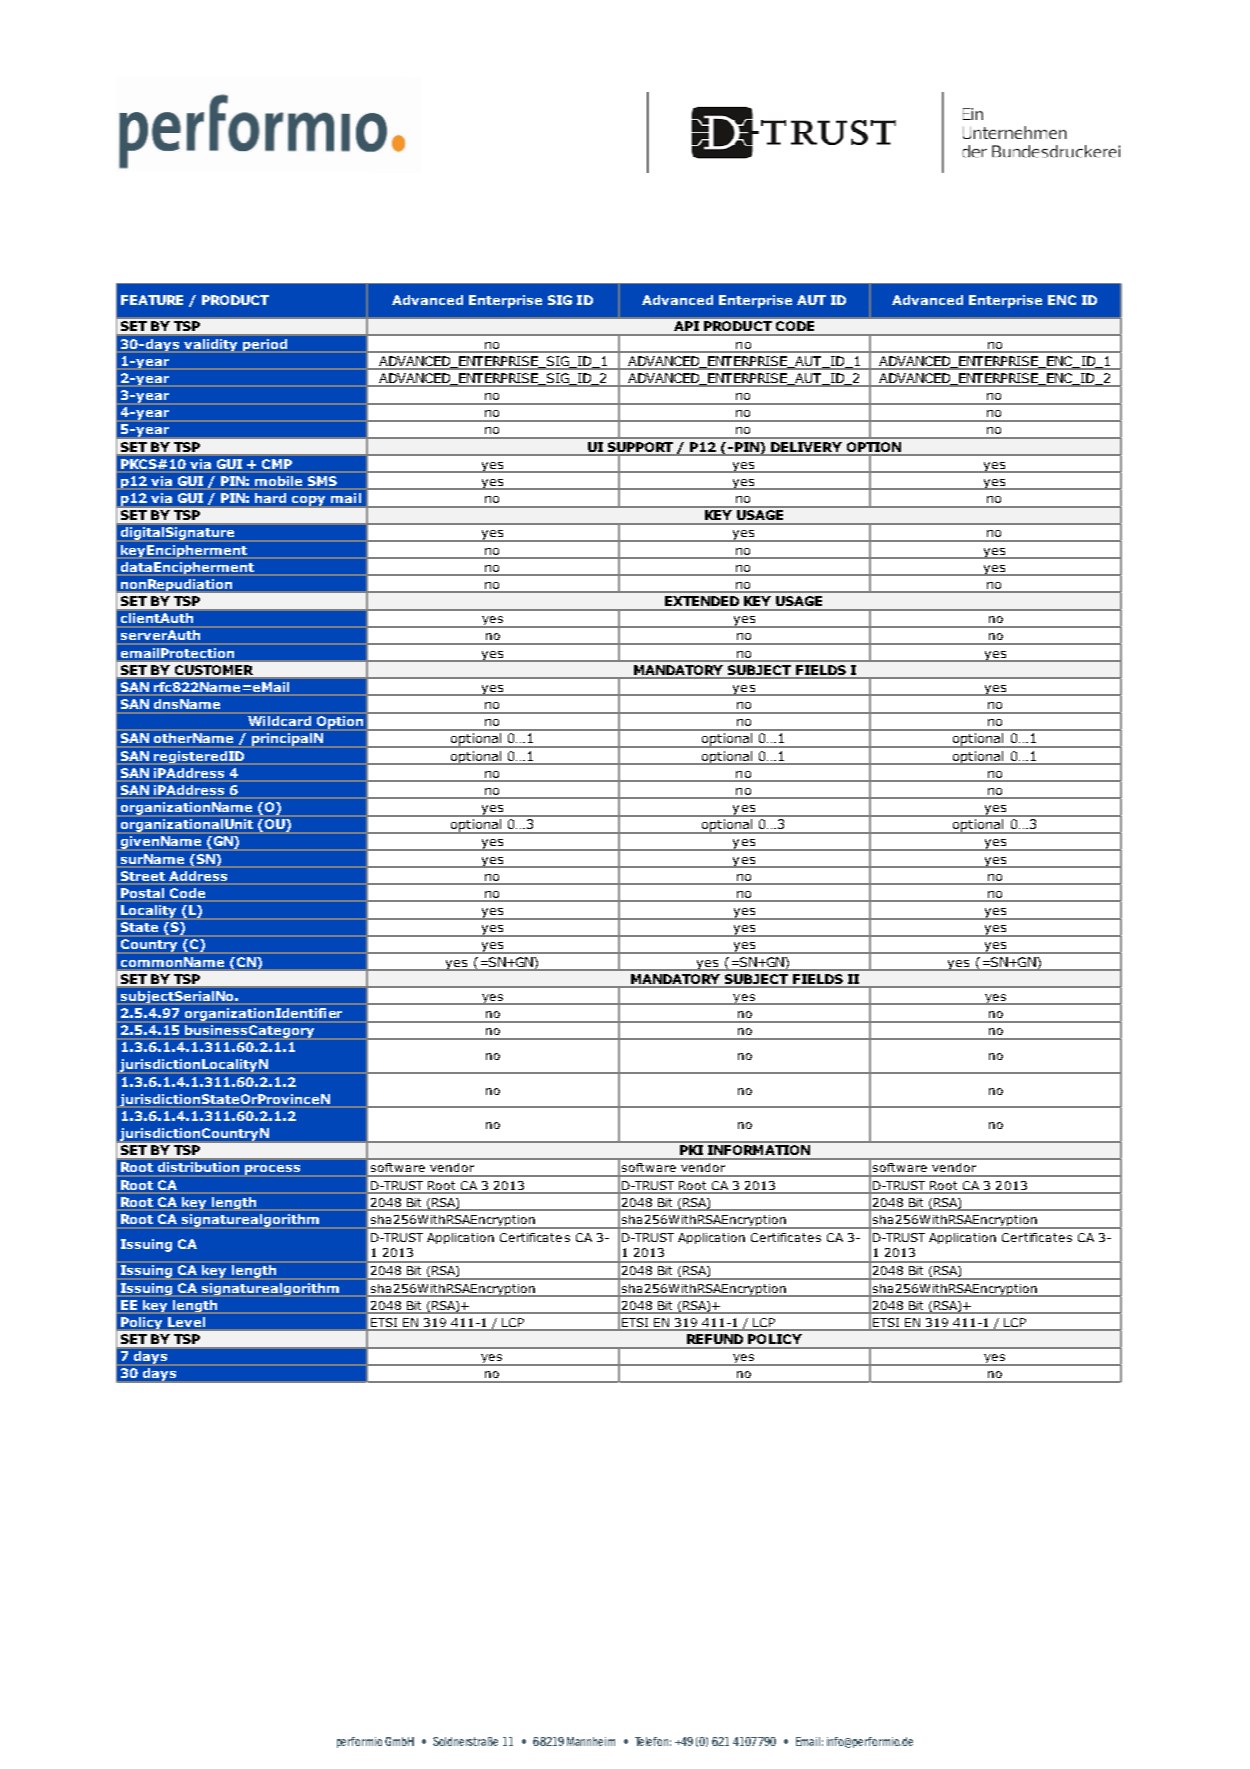  What do you see at coordinates (142, 893) in the screenshot?
I see `Postal` at bounding box center [142, 893].
